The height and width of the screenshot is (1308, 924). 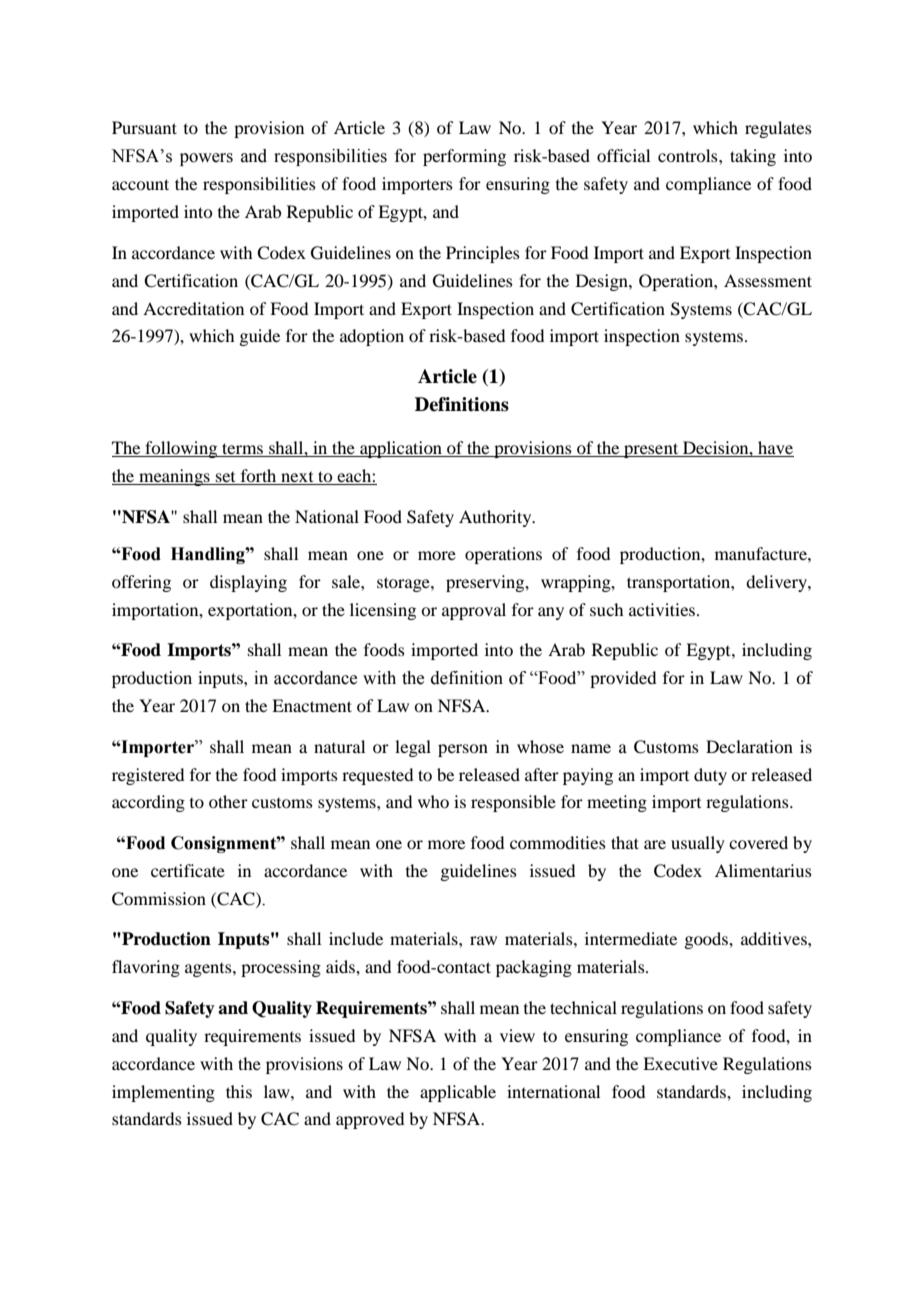 I want to click on activities, so click(x=663, y=609).
